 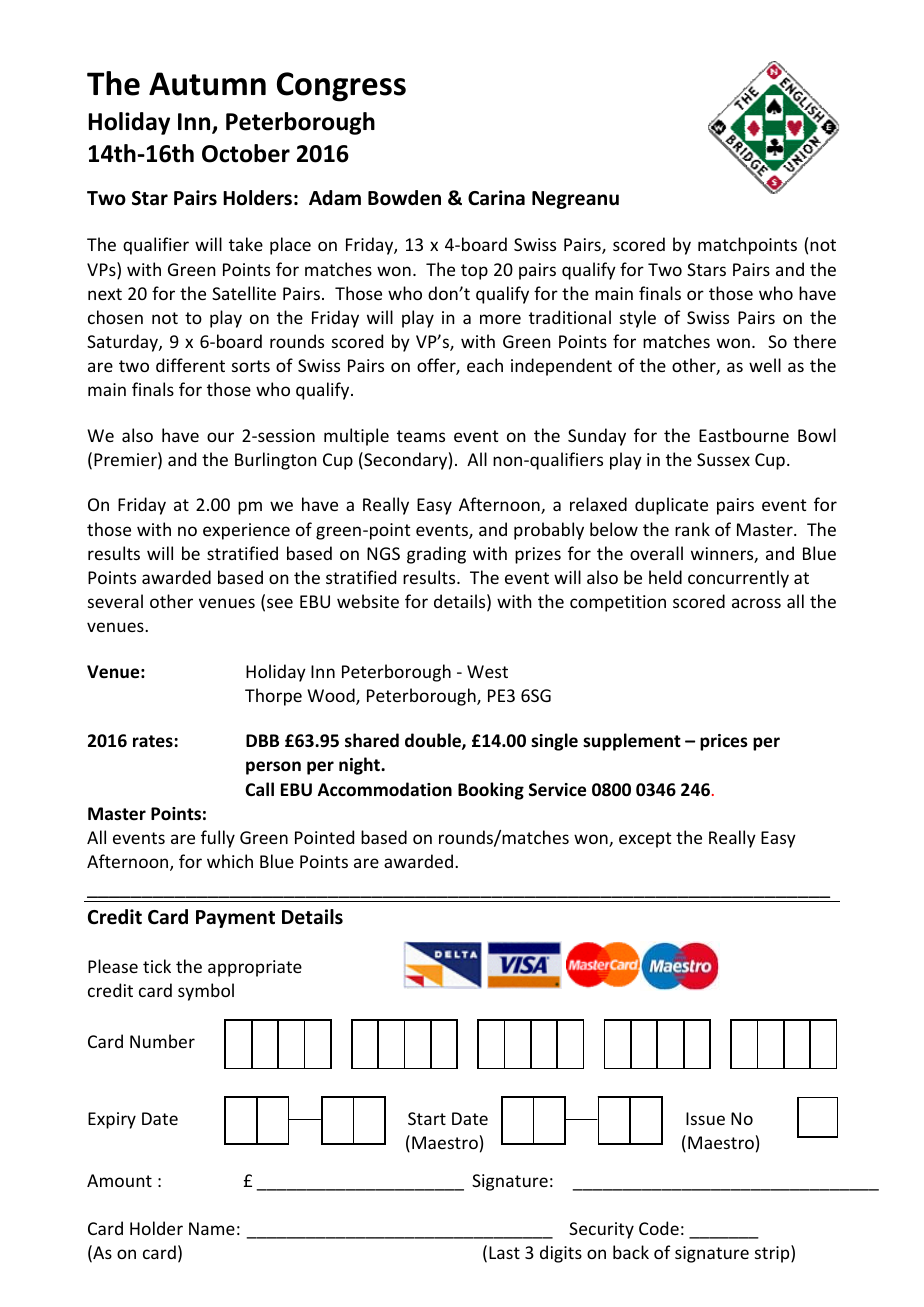 I want to click on Last, so click(x=504, y=1252).
